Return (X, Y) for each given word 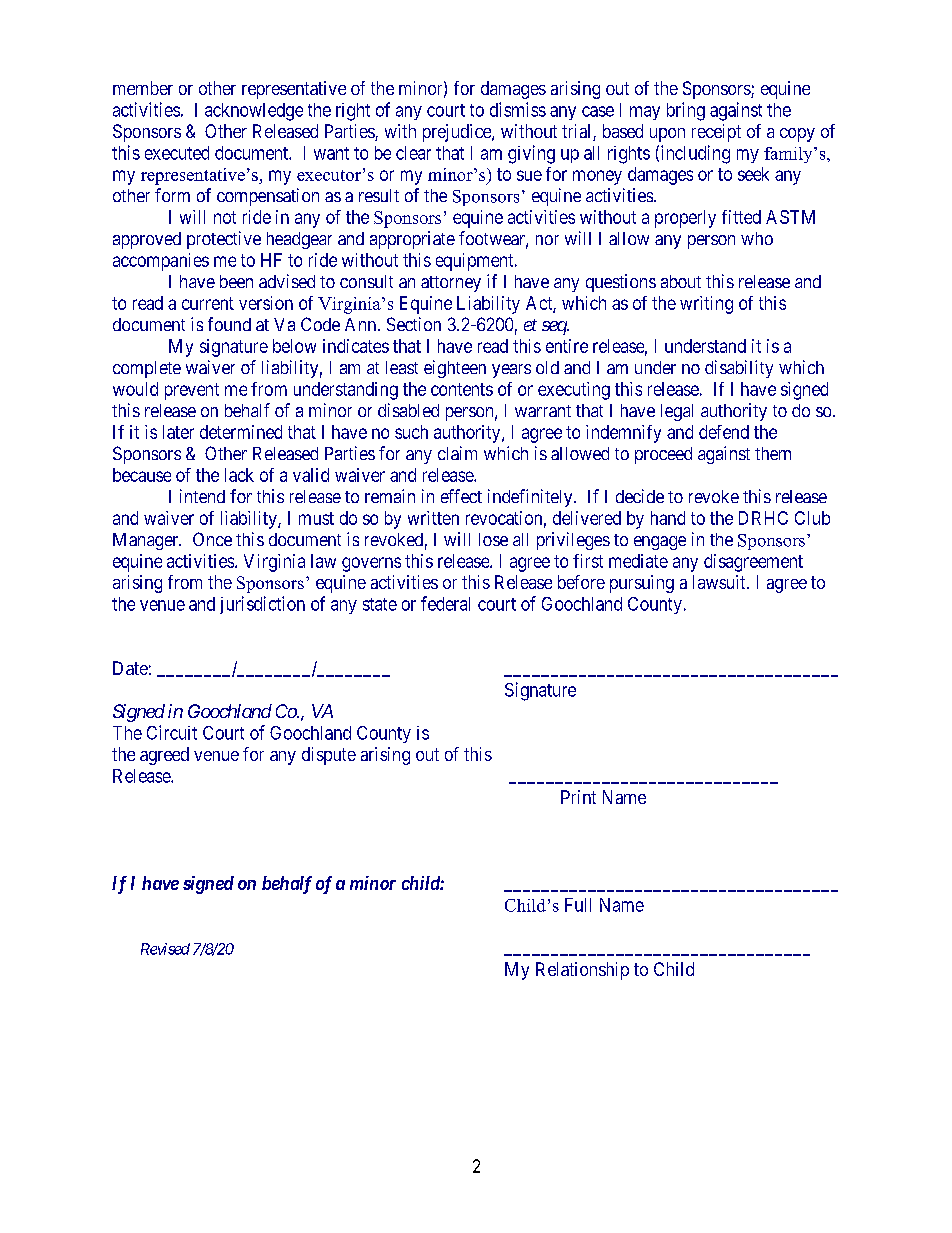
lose (493, 539)
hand (668, 518)
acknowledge (254, 112)
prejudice (458, 133)
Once (212, 539)
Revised (165, 949)
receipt (716, 133)
